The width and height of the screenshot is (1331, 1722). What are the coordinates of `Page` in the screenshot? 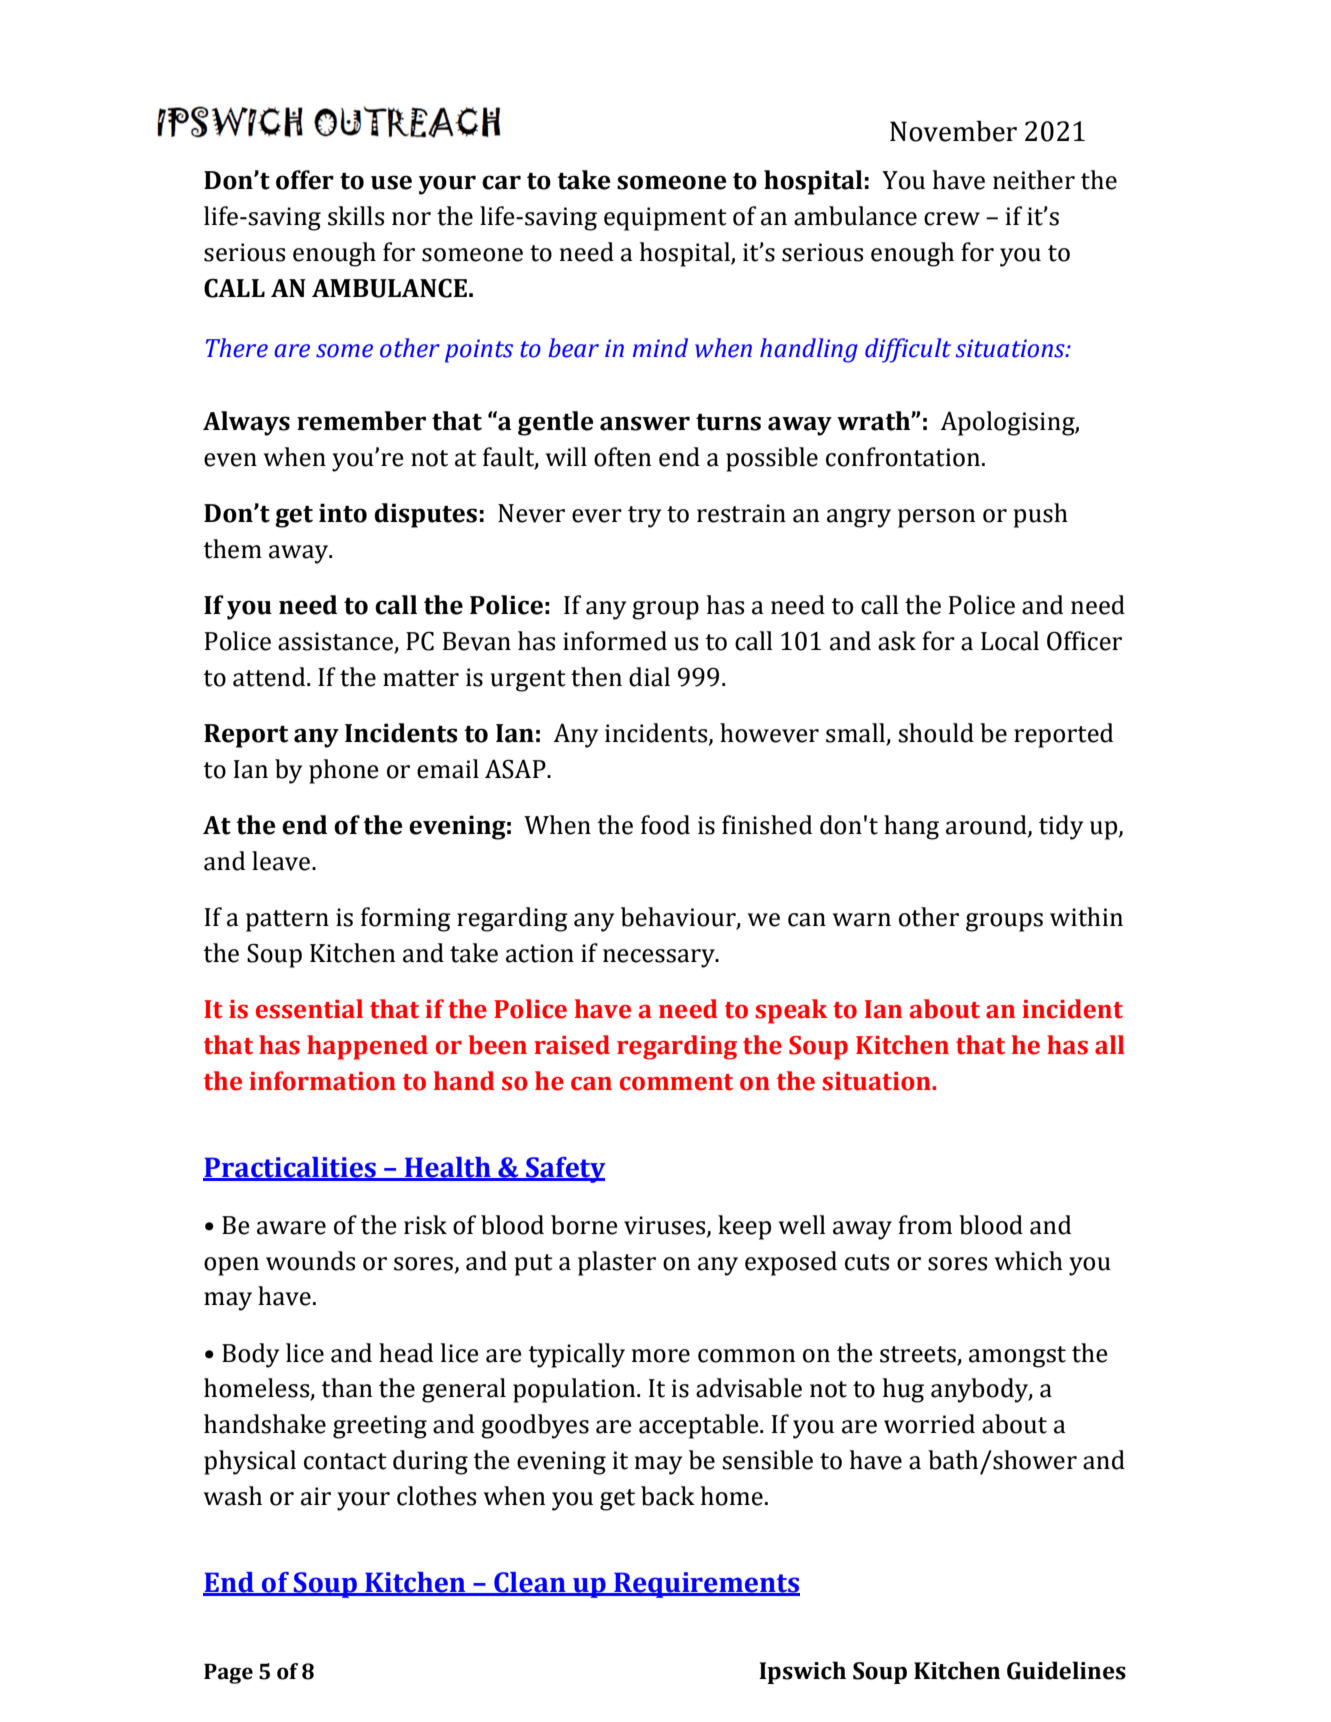 It's located at (228, 1674).
